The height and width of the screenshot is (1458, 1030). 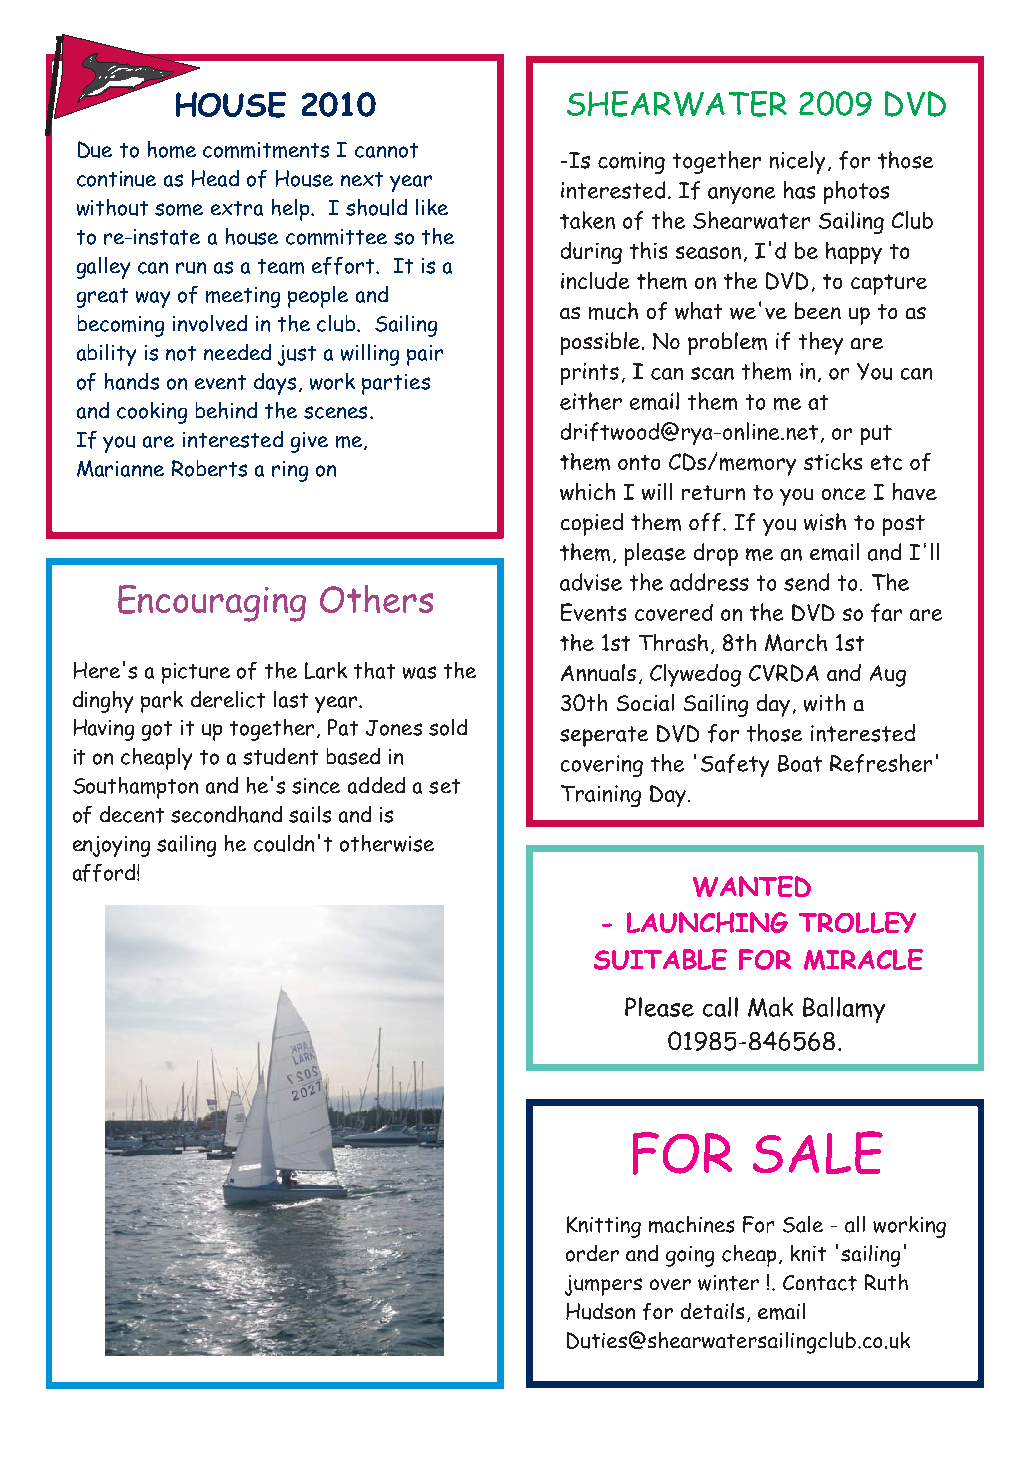 I want to click on SALE, so click(x=818, y=1152).
